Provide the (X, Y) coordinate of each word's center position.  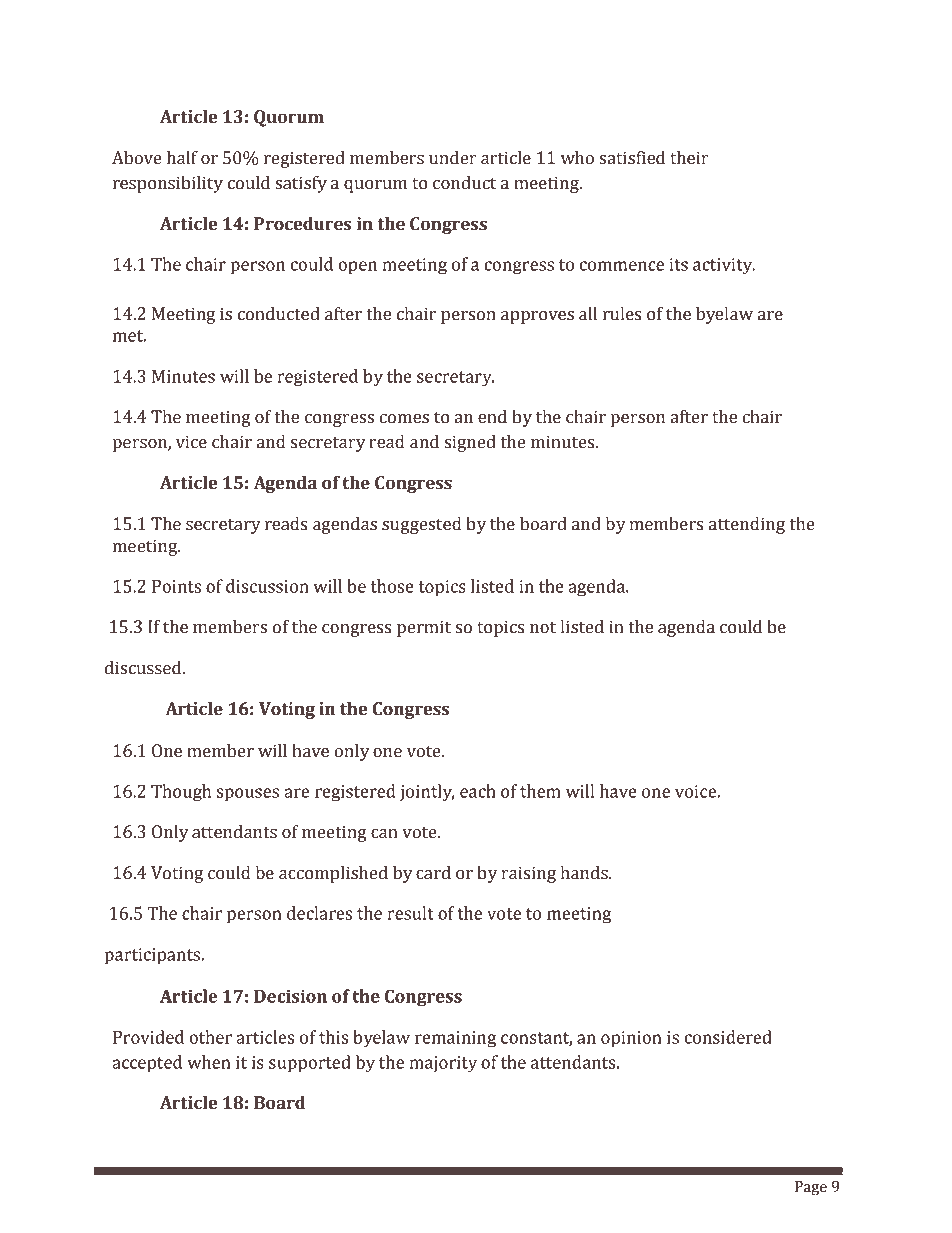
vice (191, 442)
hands (585, 873)
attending (747, 525)
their (689, 158)
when (209, 1062)
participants (153, 956)
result (411, 913)
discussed (144, 668)
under (453, 158)
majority (443, 1064)
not (543, 628)
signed (470, 443)
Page (811, 1188)
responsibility (168, 184)
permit (424, 628)
